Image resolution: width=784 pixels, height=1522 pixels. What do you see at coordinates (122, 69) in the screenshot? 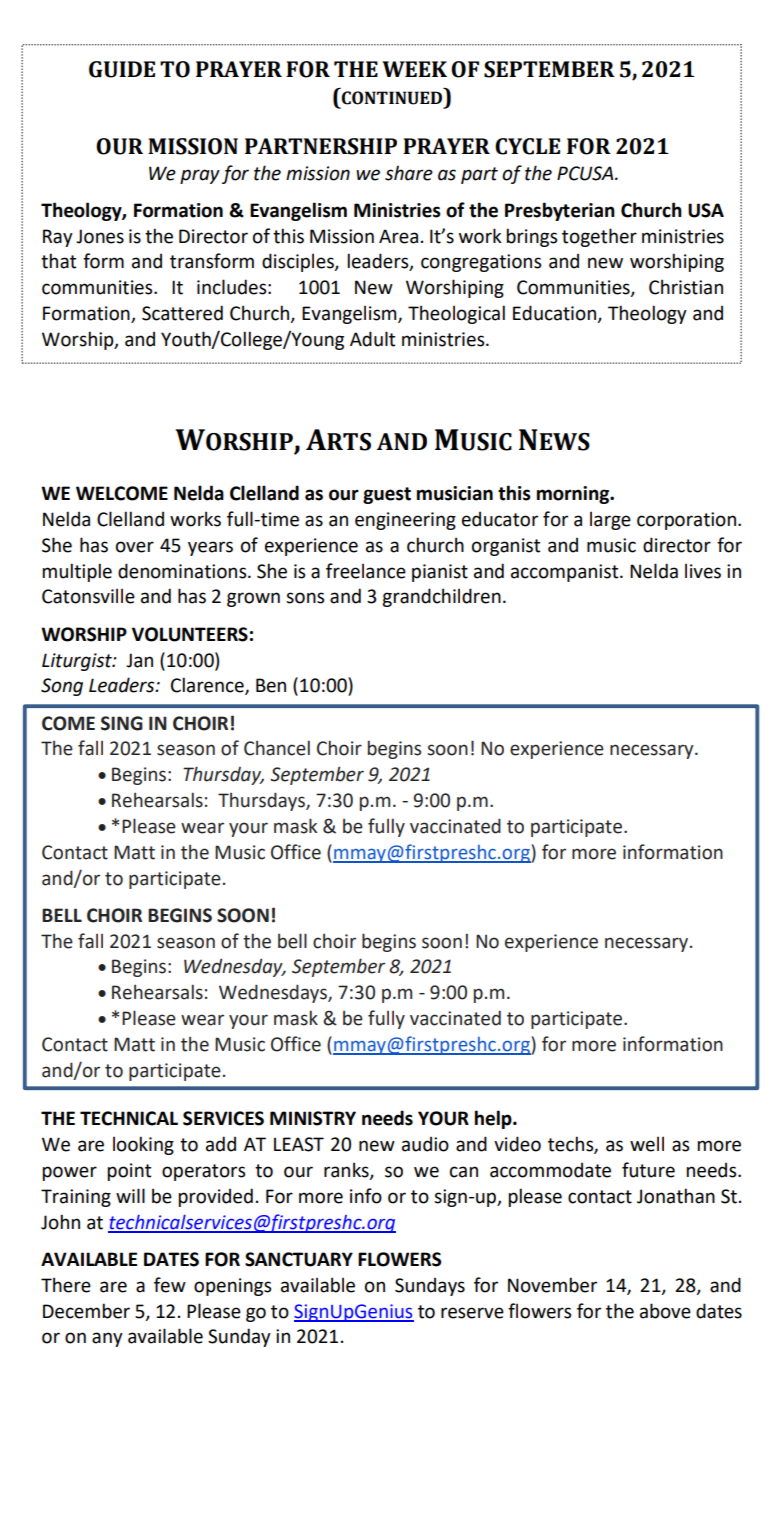
I see `GUIDE` at bounding box center [122, 69].
